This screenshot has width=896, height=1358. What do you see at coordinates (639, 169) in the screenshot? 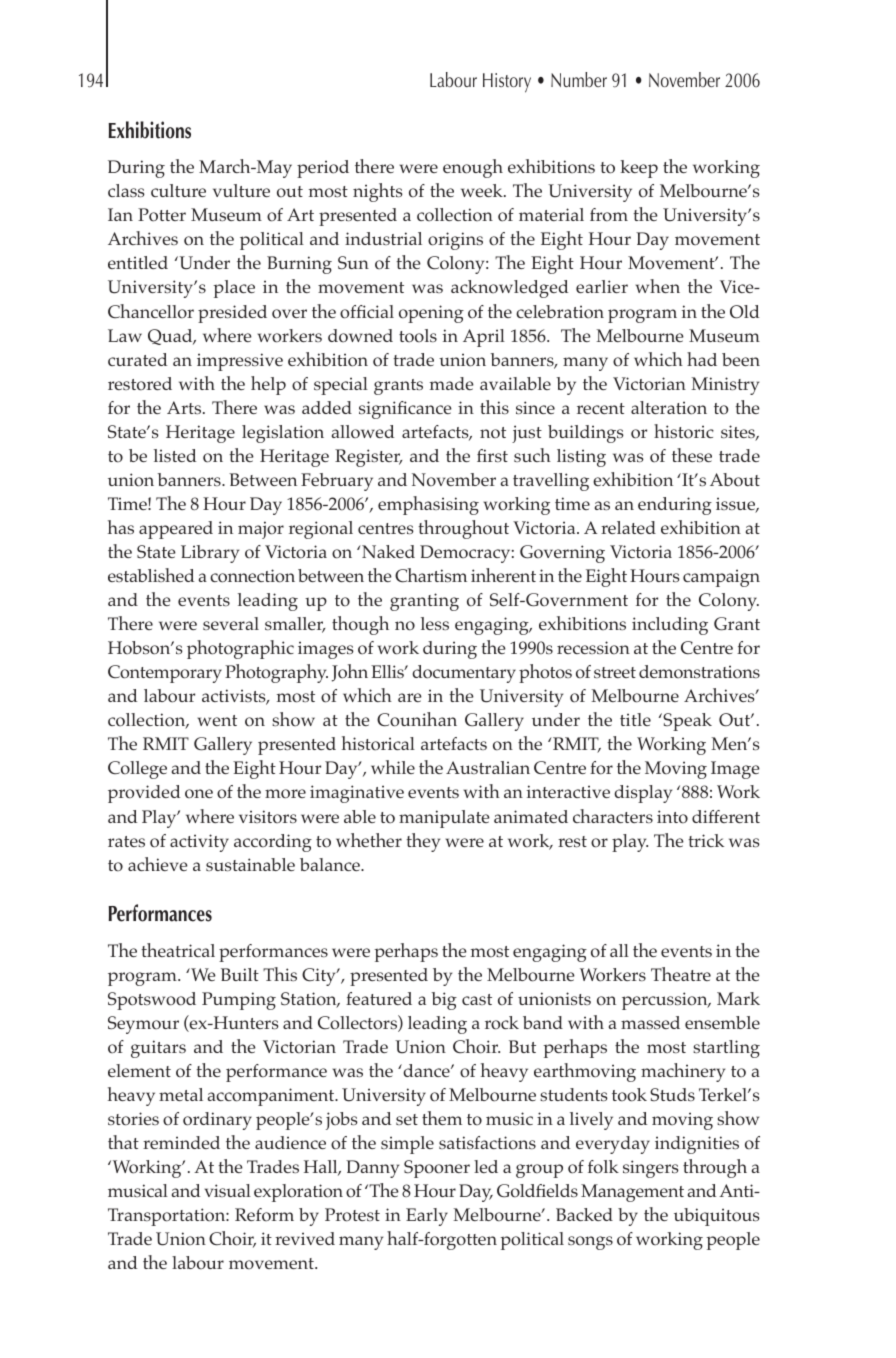
I see `keep` at bounding box center [639, 169].
